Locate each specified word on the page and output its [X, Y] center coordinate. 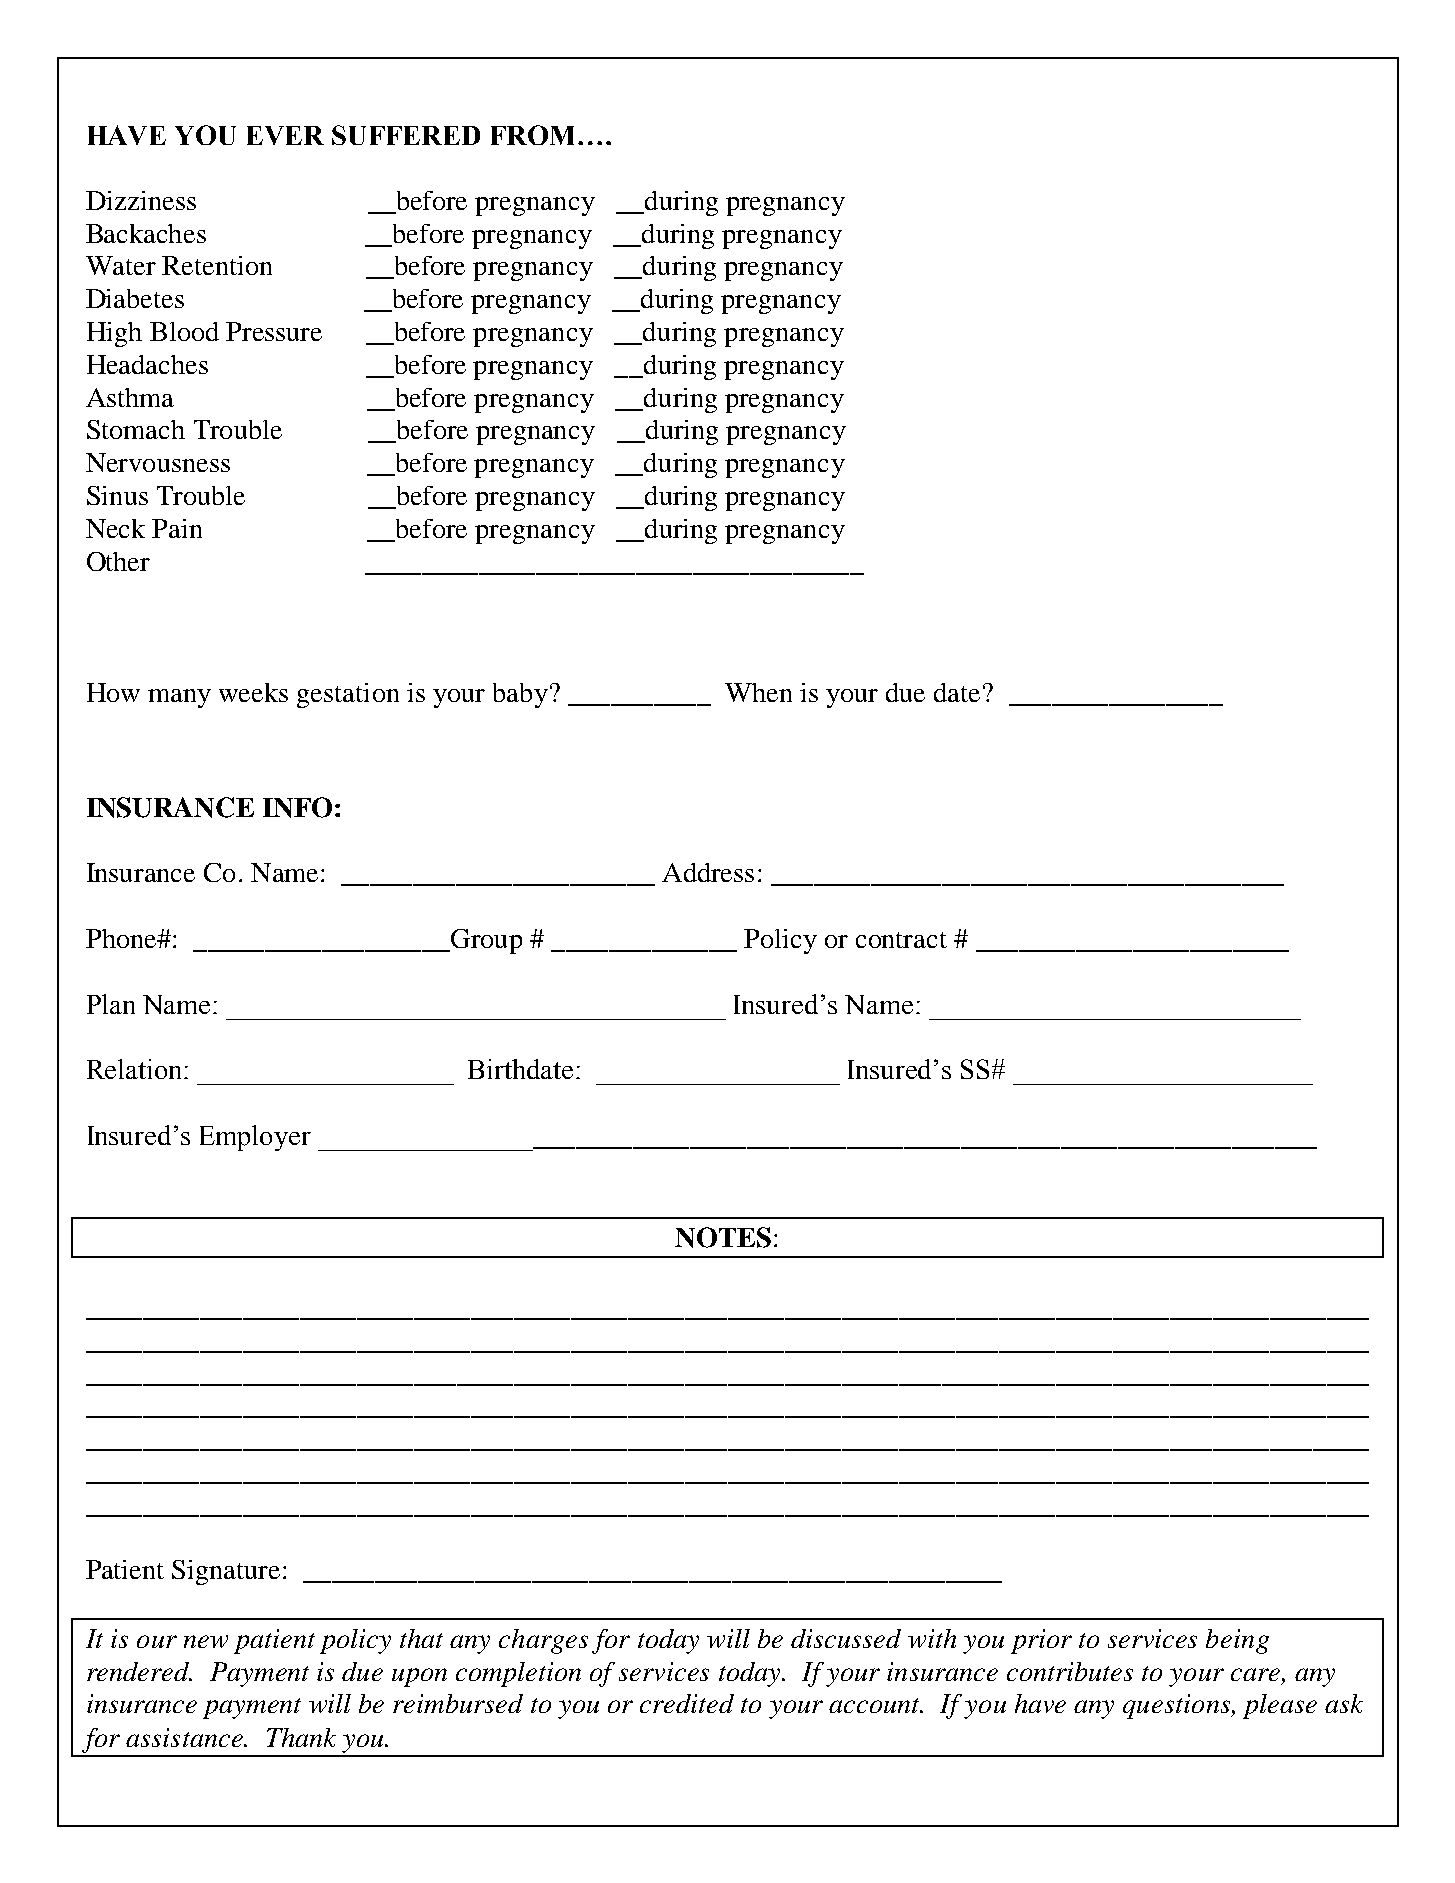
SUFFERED [406, 135]
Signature [226, 1572]
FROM [535, 135]
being [1237, 1641]
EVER [285, 135]
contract [901, 940]
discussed [846, 1638]
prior [1041, 1641]
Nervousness [158, 462]
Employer [255, 1138]
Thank [301, 1737]
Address [708, 872]
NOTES [723, 1237]
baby [520, 695]
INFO [297, 807]
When [758, 692]
